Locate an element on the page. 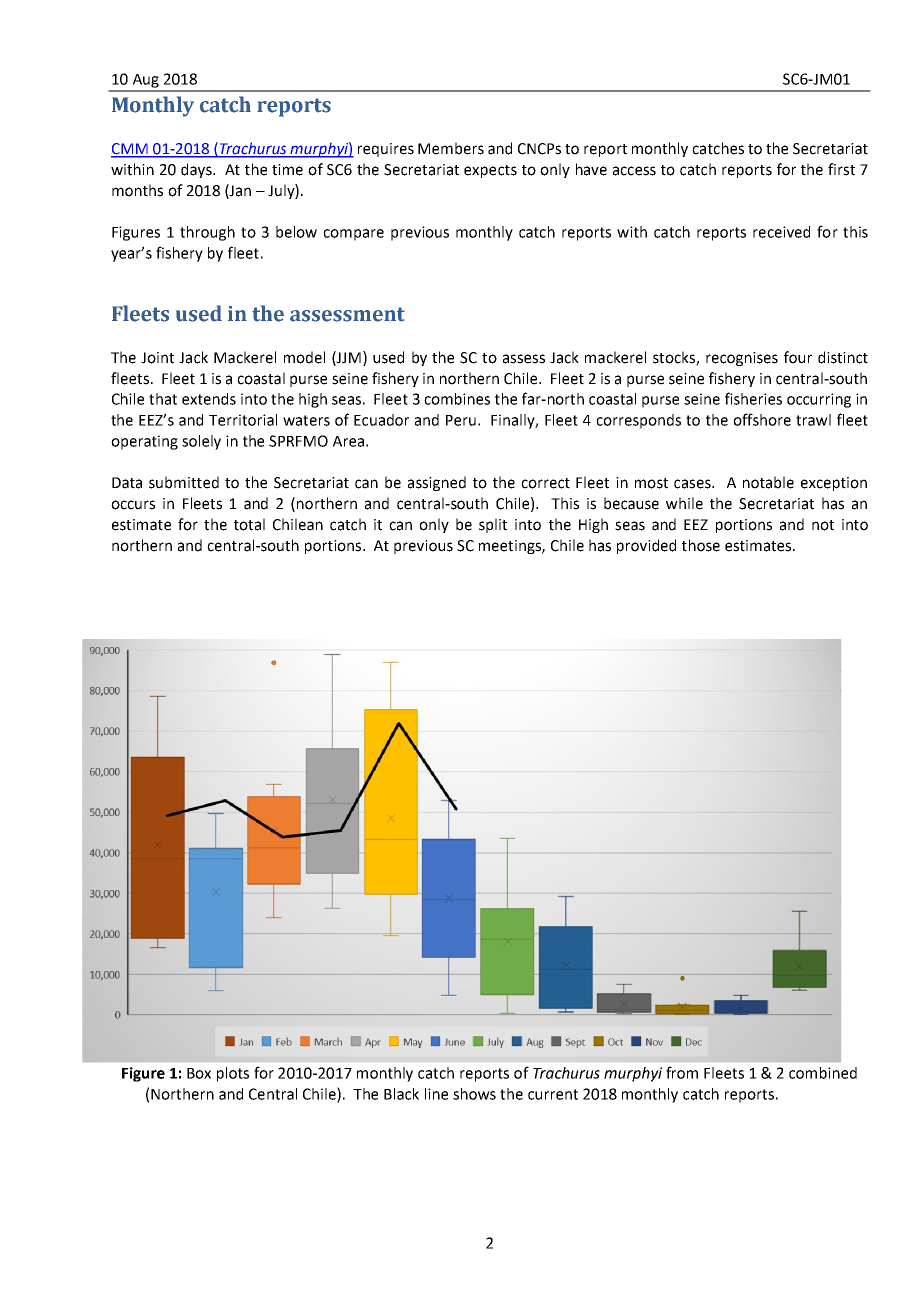 This document has width=924, height=1308. first is located at coordinates (841, 169).
